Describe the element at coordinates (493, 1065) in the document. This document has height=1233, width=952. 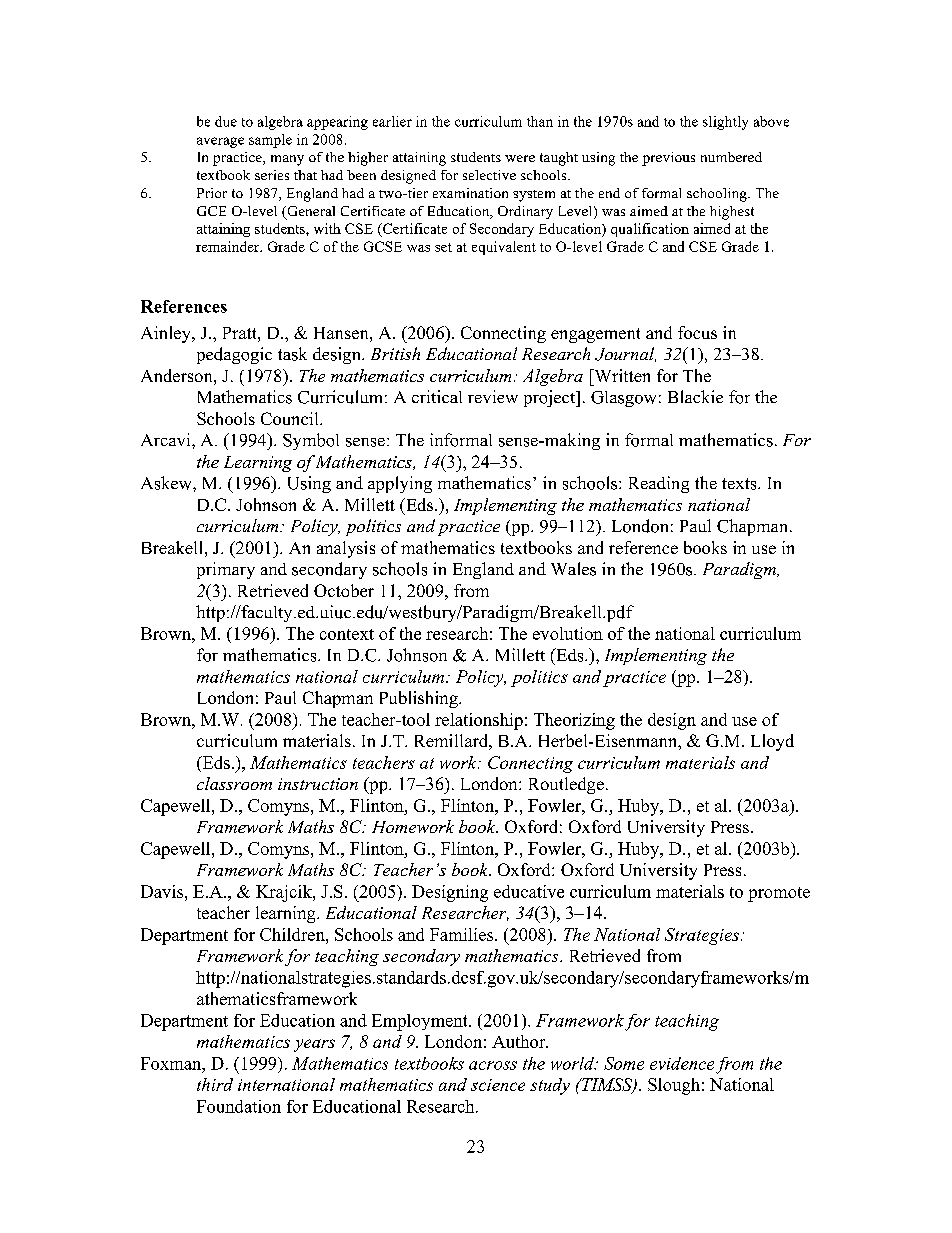
I see `across` at that location.
